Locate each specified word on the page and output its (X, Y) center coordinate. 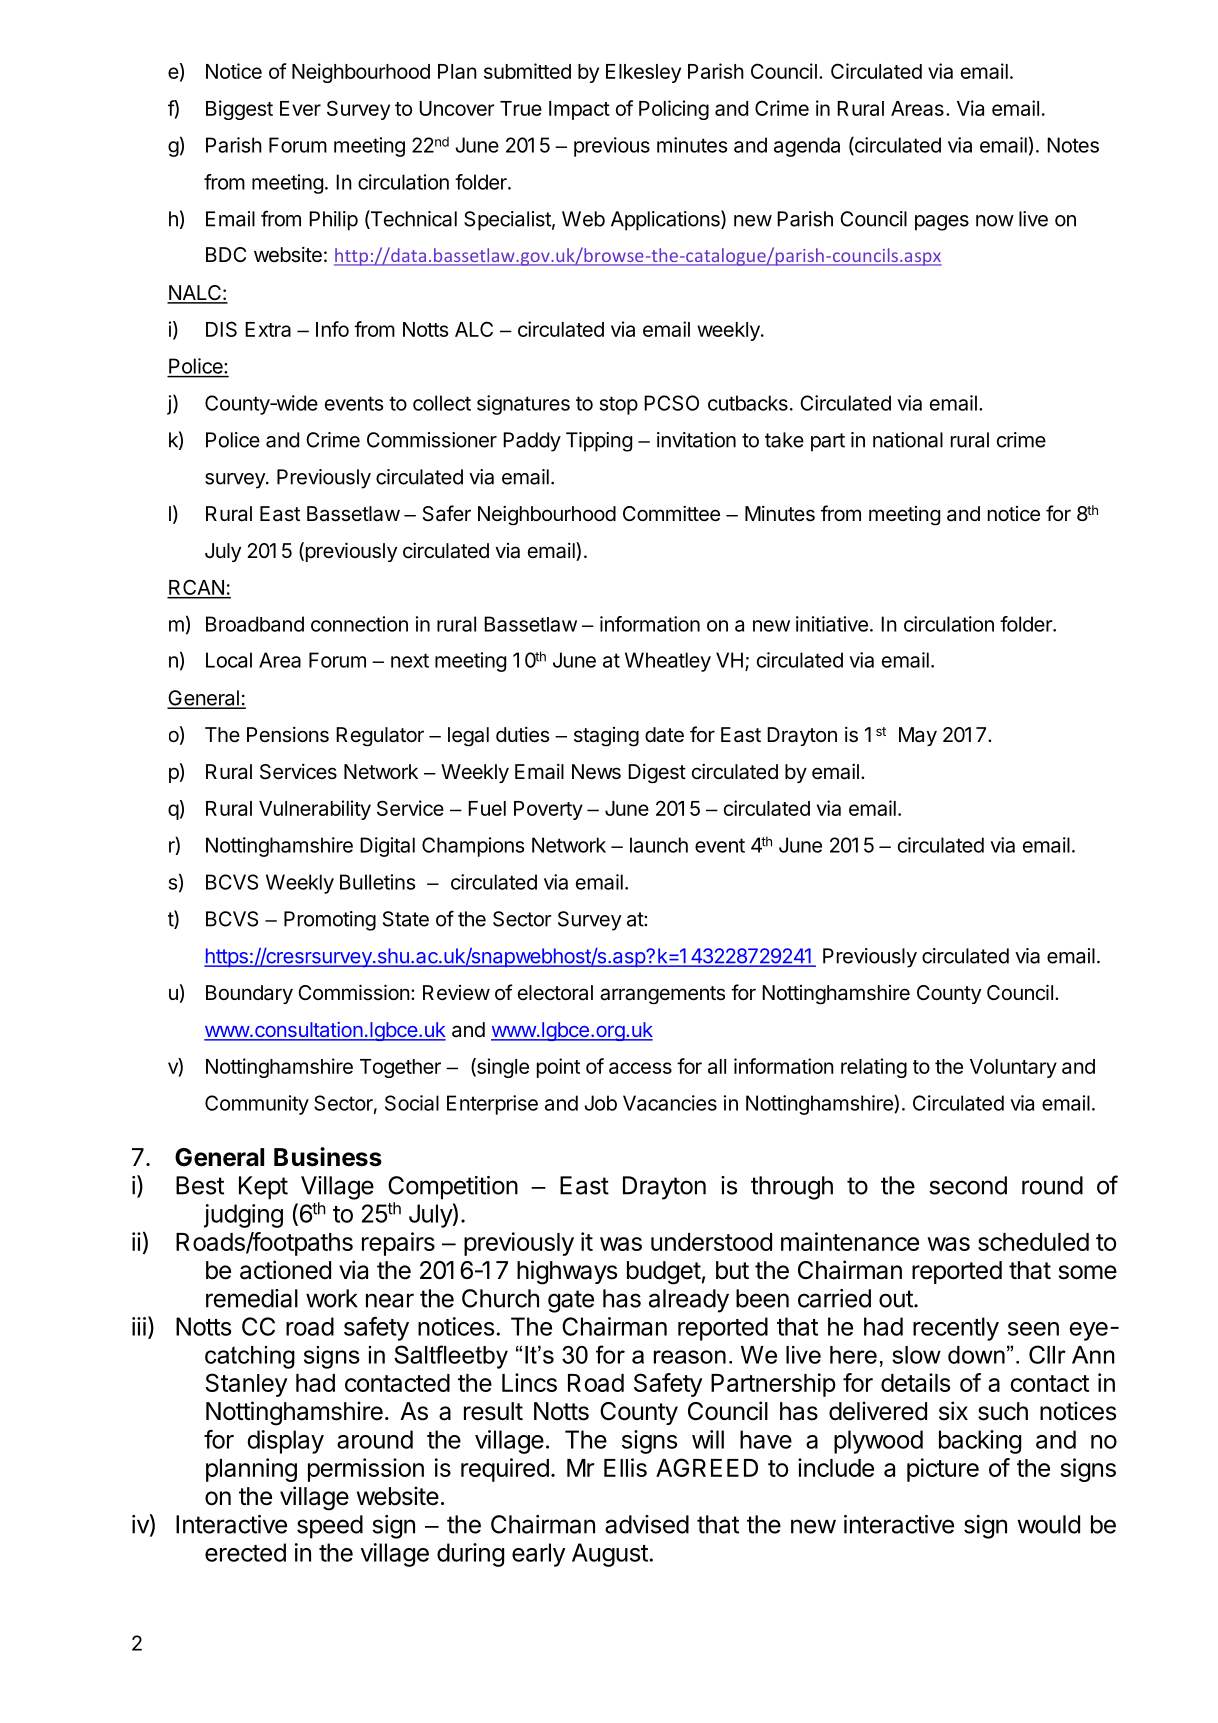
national (908, 440)
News (596, 772)
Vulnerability (315, 810)
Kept (263, 1188)
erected (245, 1552)
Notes (1073, 145)
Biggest (239, 110)
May (918, 736)
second (968, 1185)
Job (600, 1103)
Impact (579, 110)
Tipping (599, 442)
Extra (268, 329)
